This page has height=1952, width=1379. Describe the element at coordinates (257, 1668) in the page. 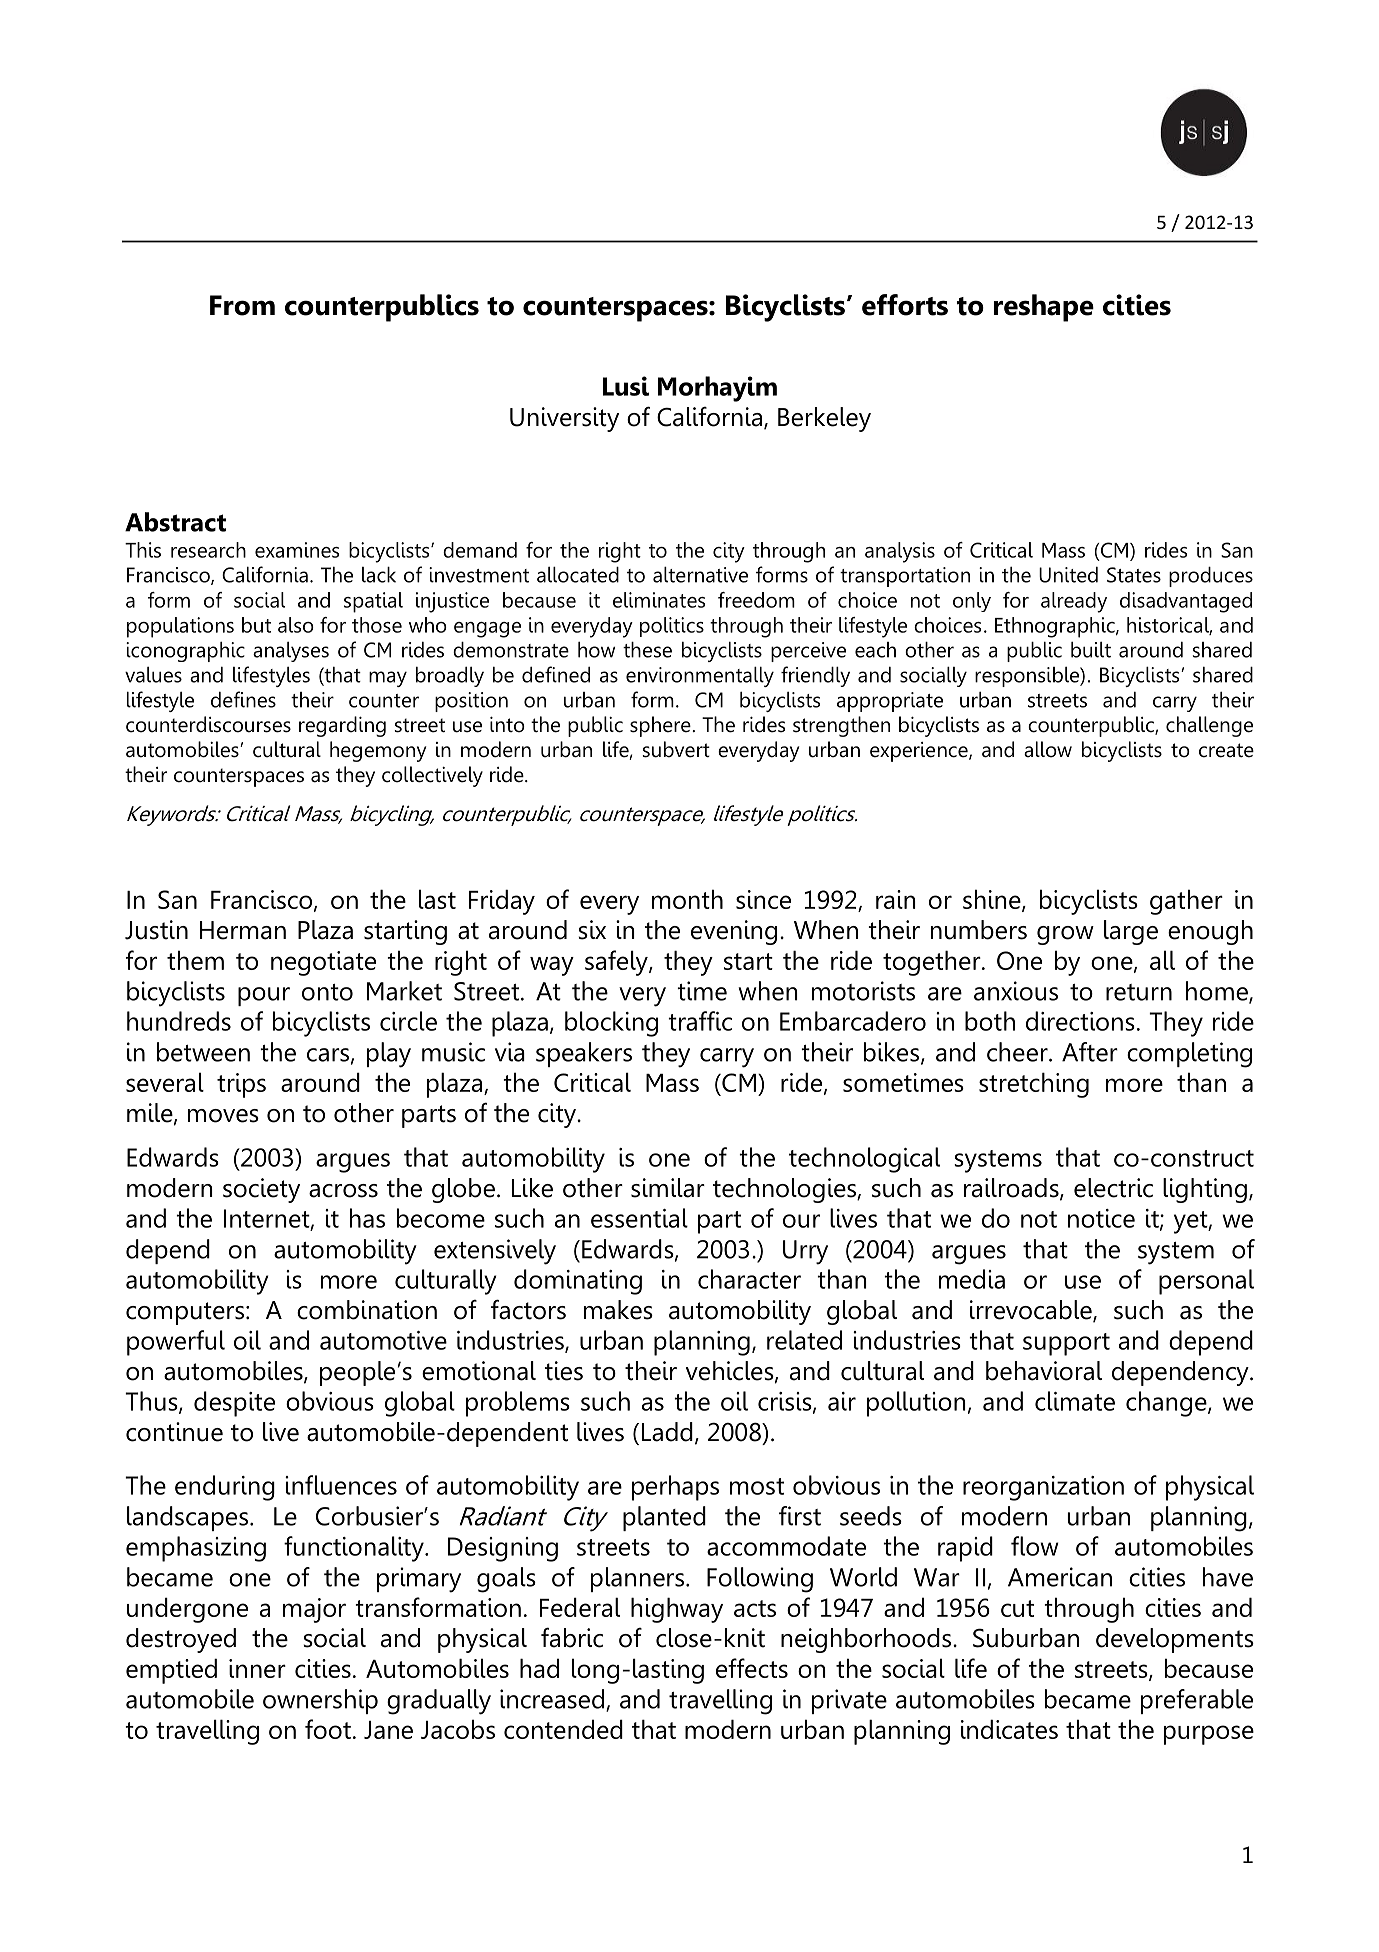

I see `inner` at that location.
